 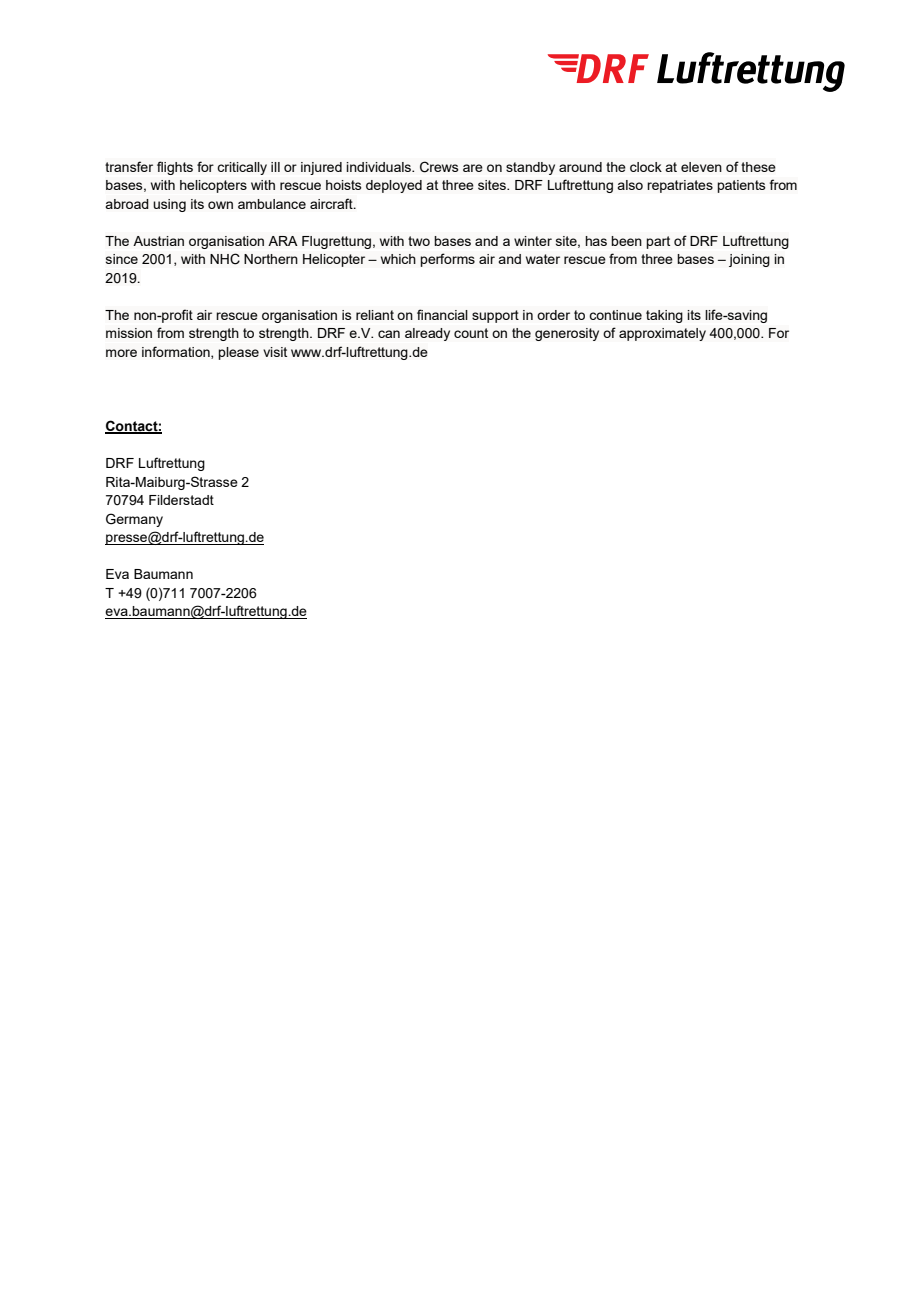 What do you see at coordinates (134, 520) in the screenshot?
I see `Germany` at bounding box center [134, 520].
